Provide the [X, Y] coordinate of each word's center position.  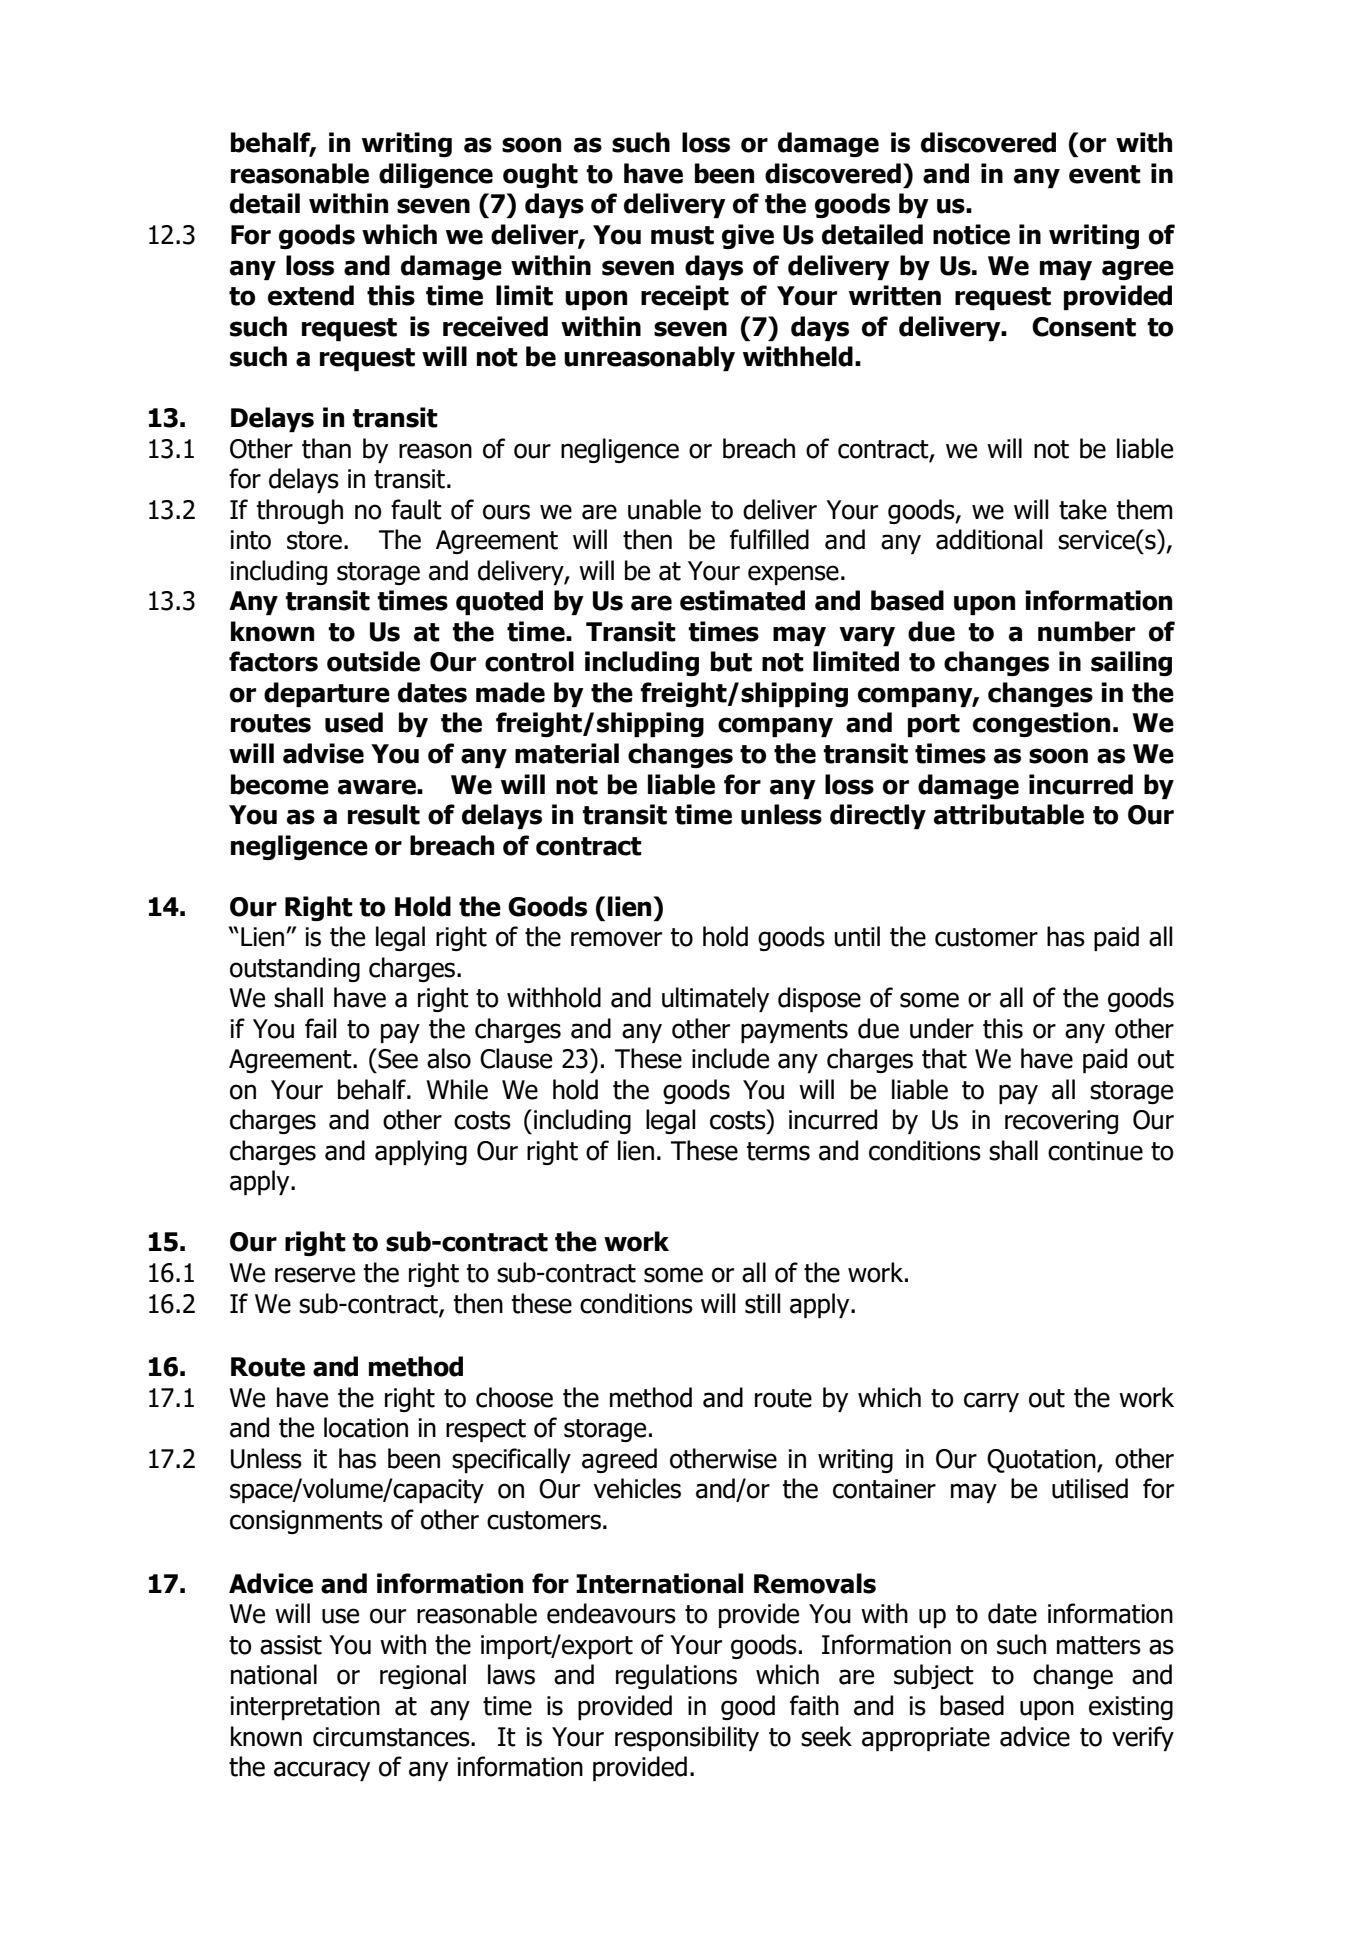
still [762, 1303]
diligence [436, 175]
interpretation [305, 1708]
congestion [1041, 724]
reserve [315, 1275]
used [354, 722]
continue [1095, 1151]
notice [971, 234]
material [567, 753]
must [682, 235]
